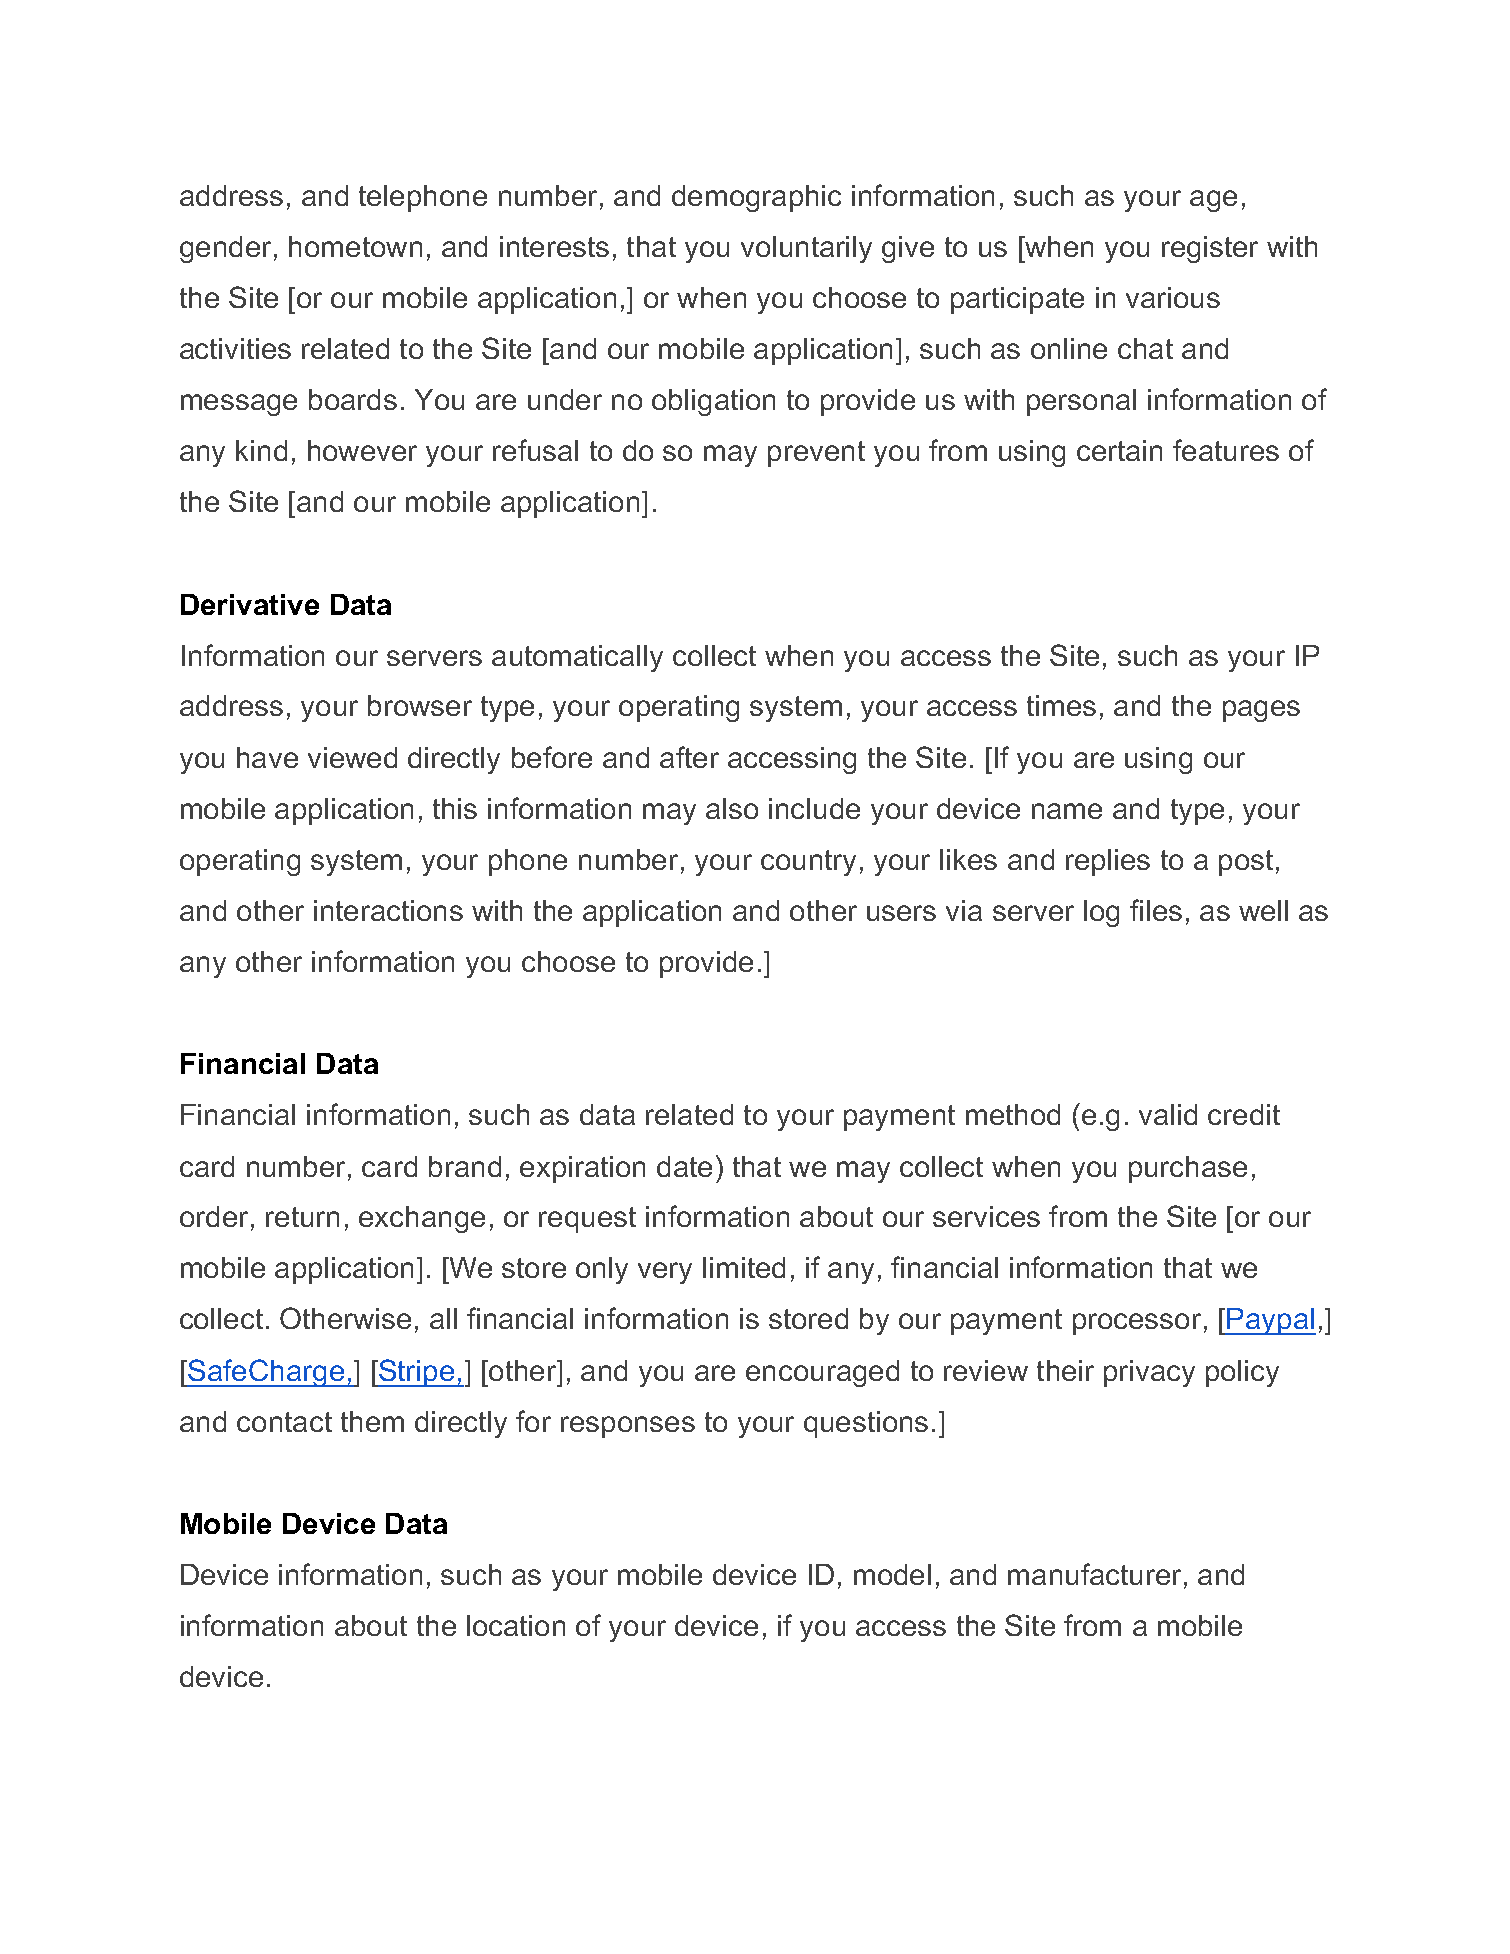 The image size is (1510, 1954). What do you see at coordinates (892, 1574) in the screenshot?
I see `model` at bounding box center [892, 1574].
